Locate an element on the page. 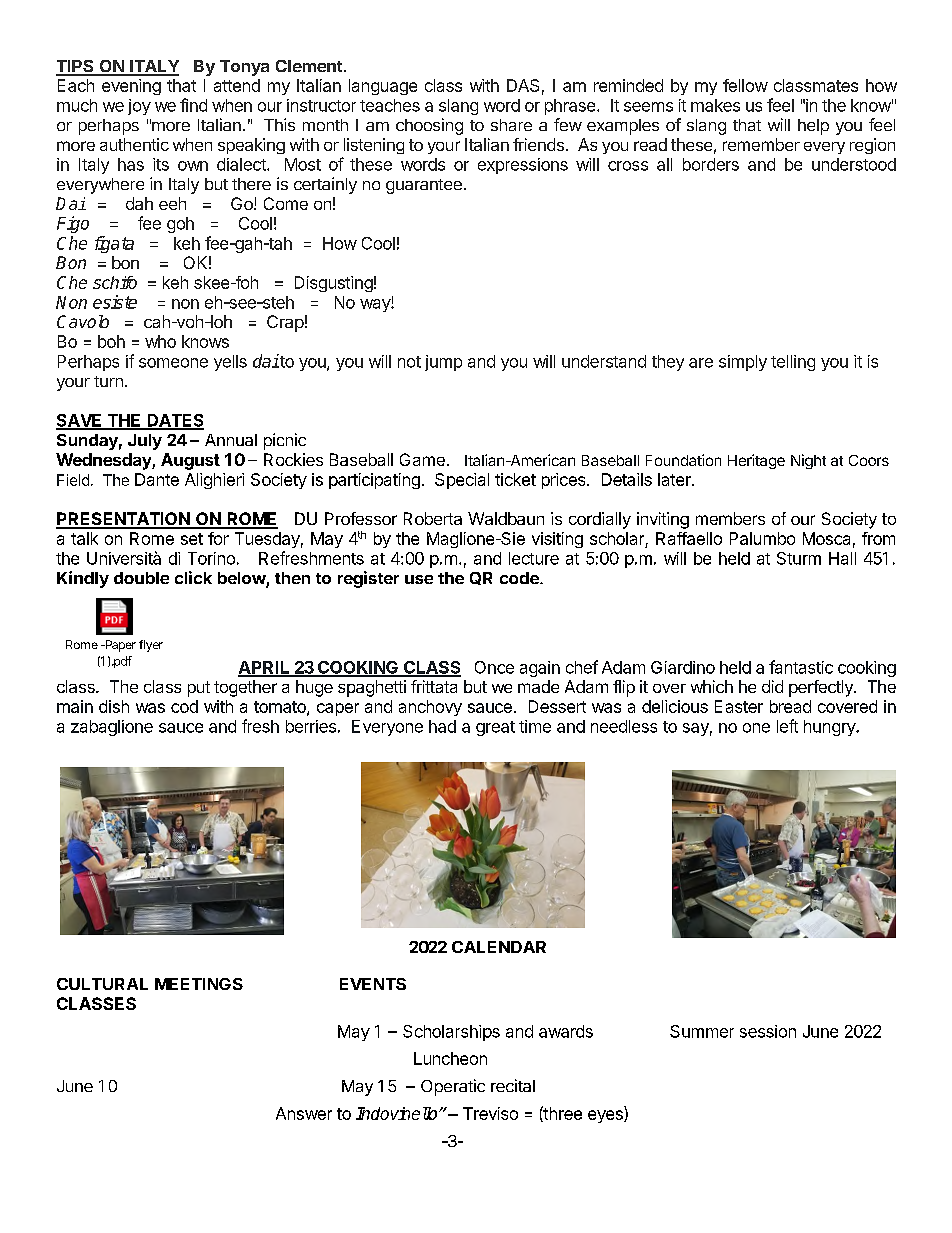 This page has width=952, height=1233. fellow is located at coordinates (745, 85).
